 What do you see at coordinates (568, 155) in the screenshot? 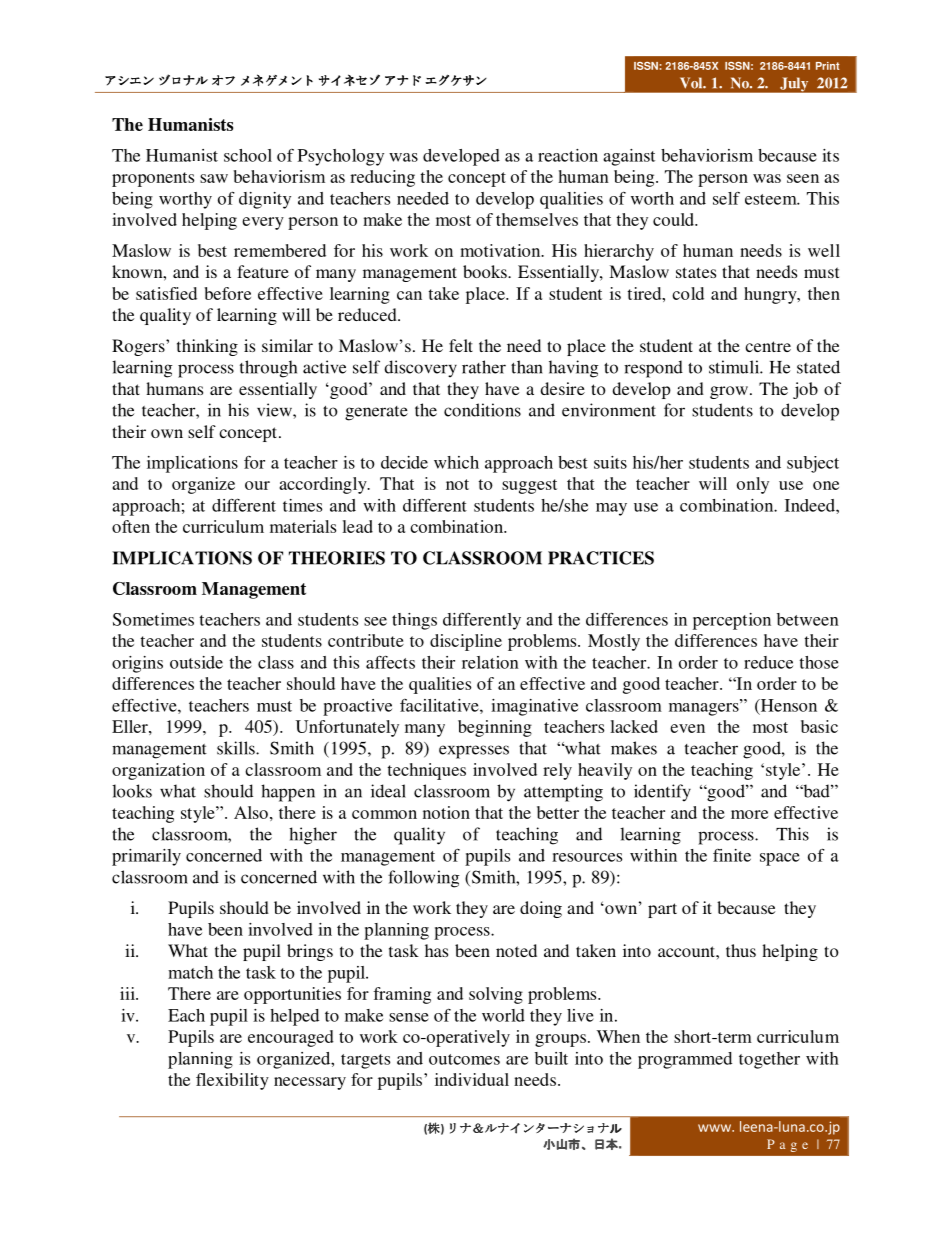
I see `reaction` at bounding box center [568, 155].
